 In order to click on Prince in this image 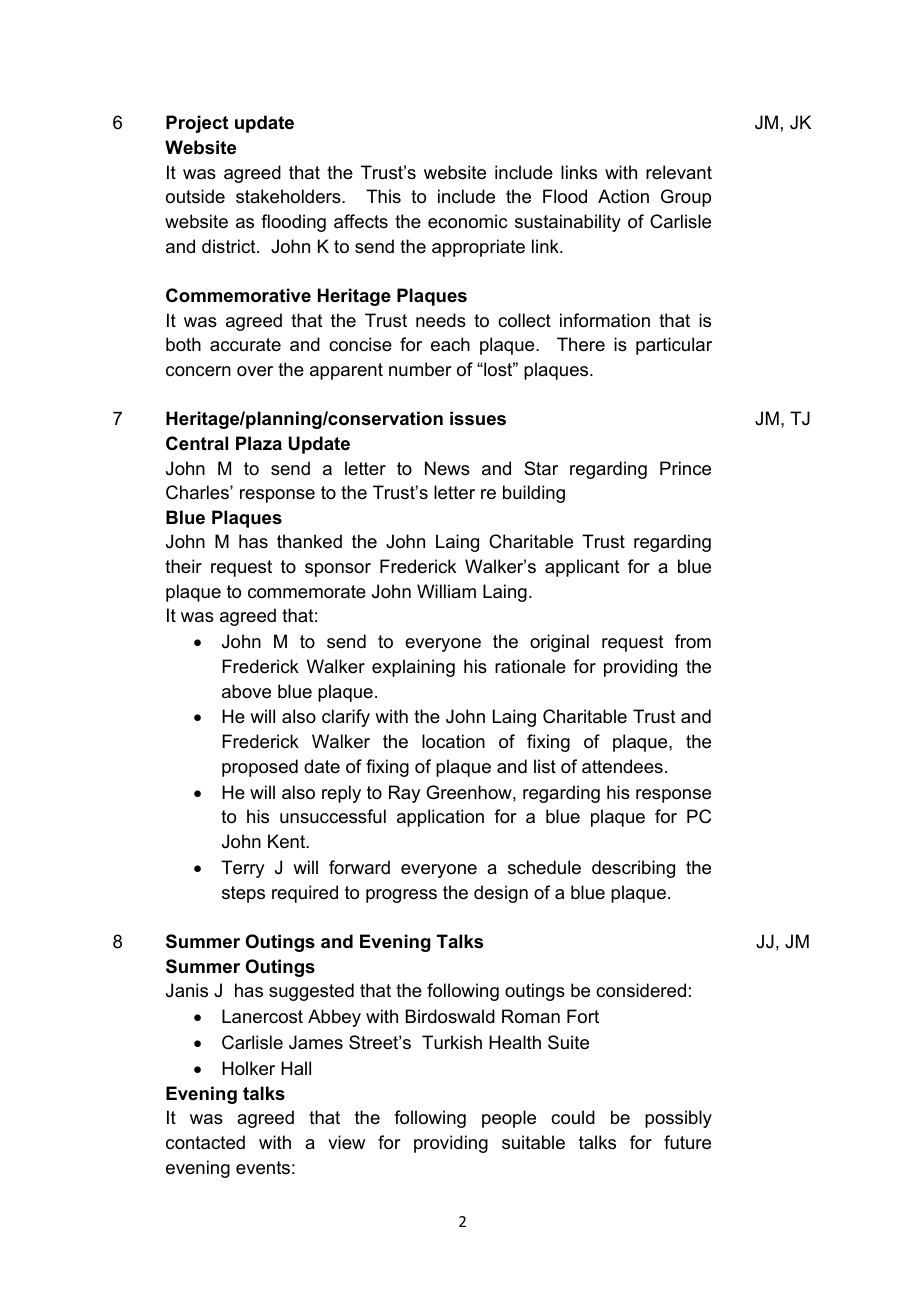, I will do `click(685, 468)`.
